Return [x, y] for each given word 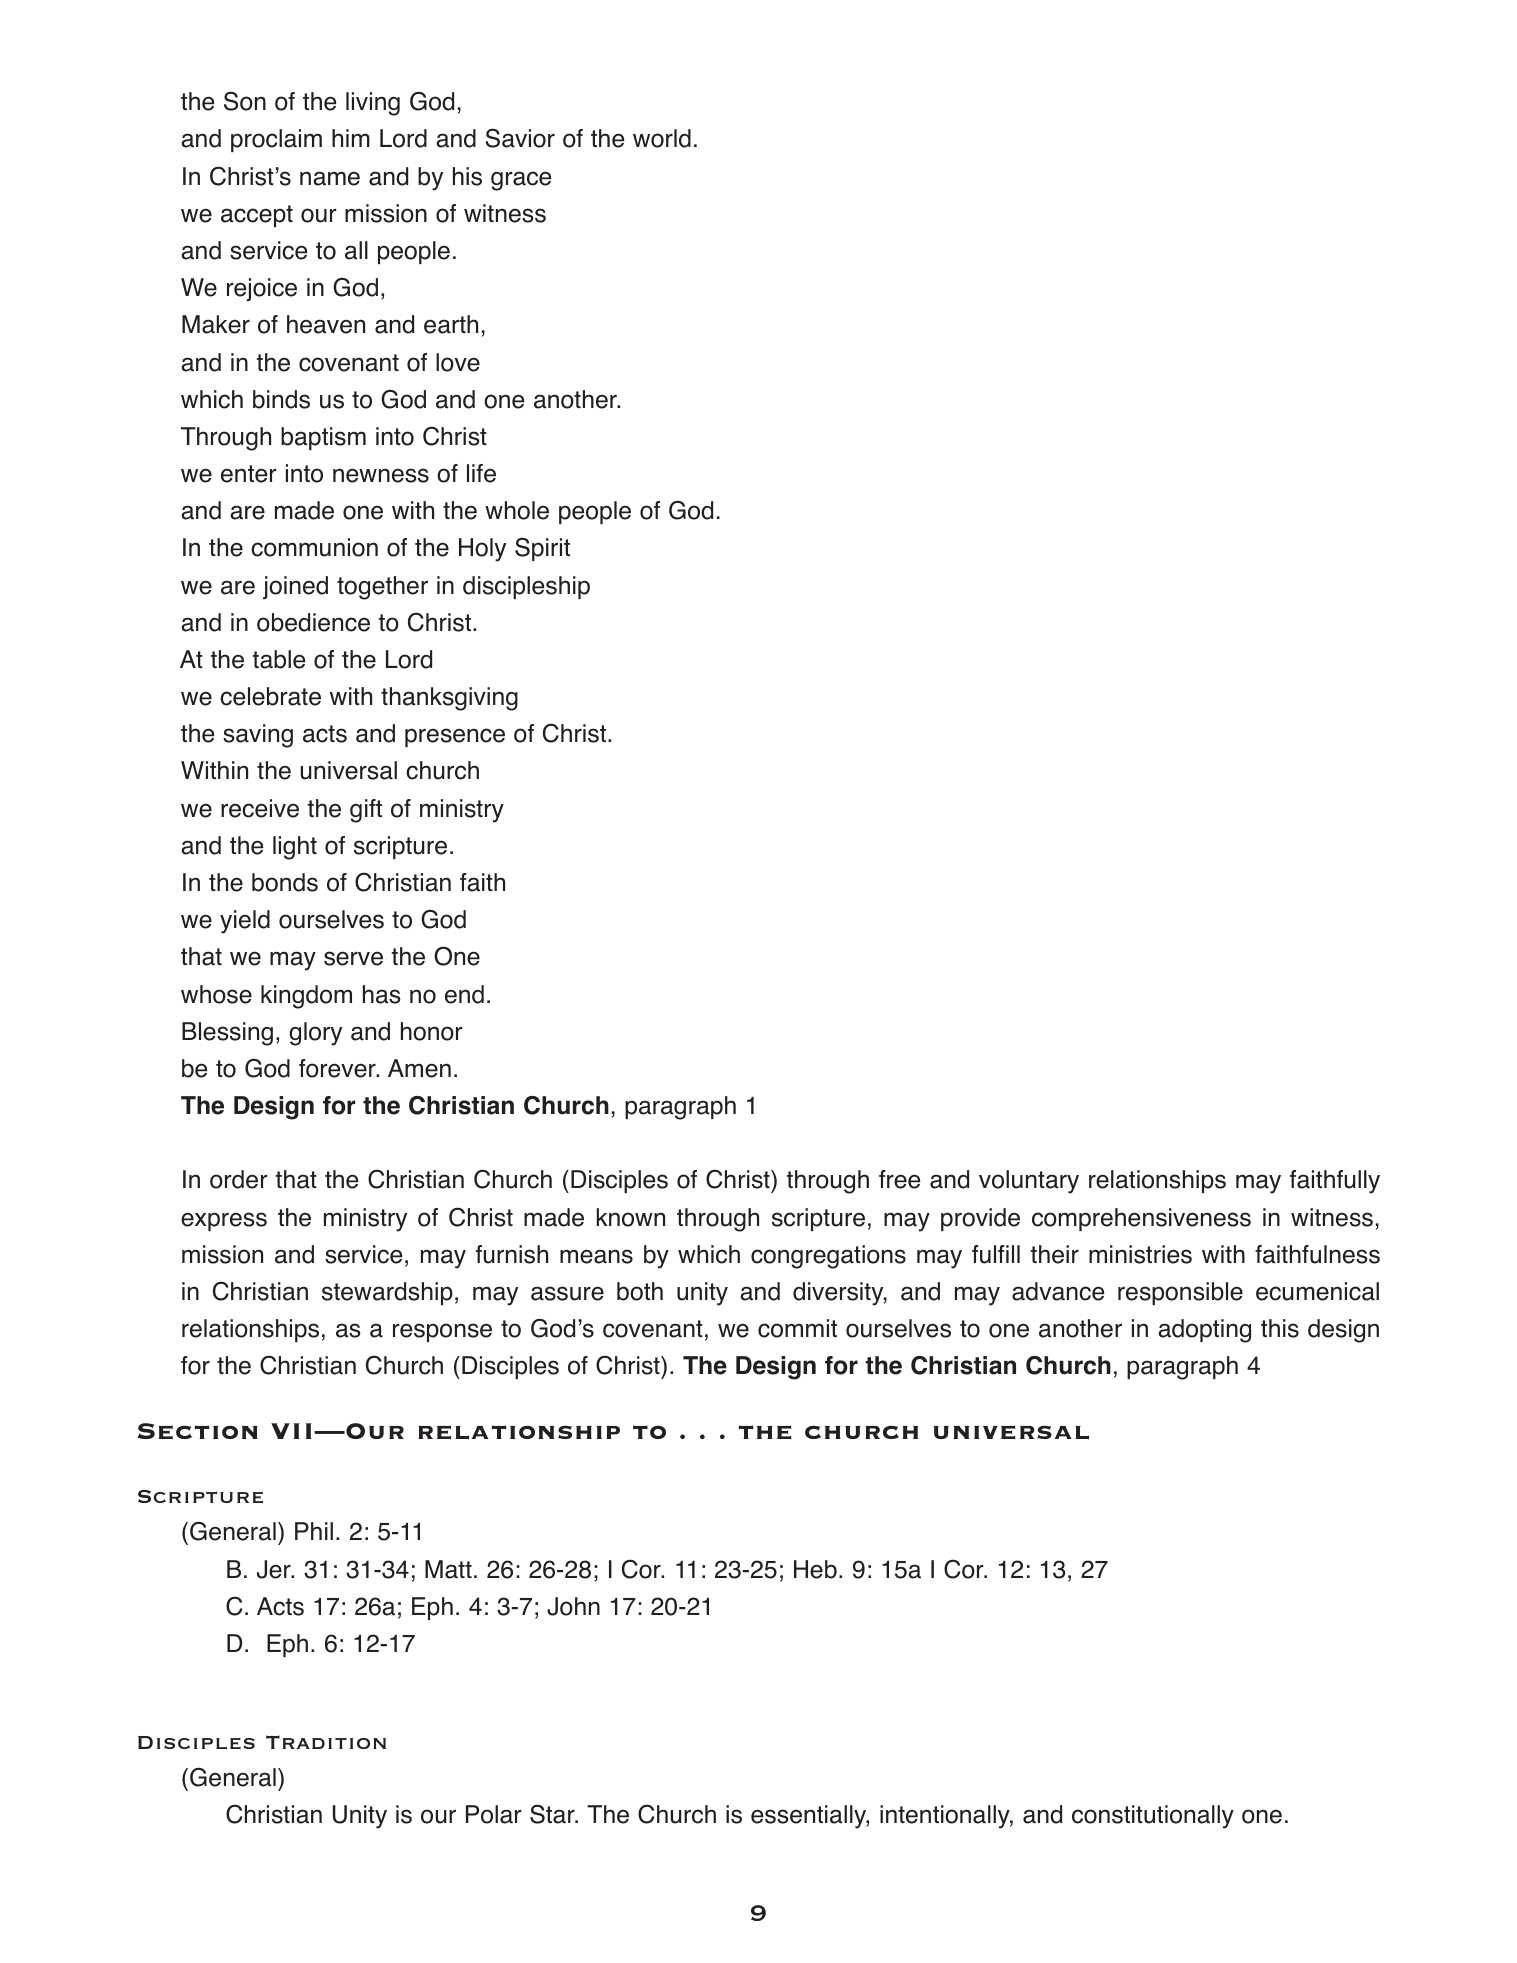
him [351, 138]
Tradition [326, 1742]
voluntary [1029, 1182]
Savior [520, 138]
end [464, 994]
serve [353, 958]
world [662, 138]
